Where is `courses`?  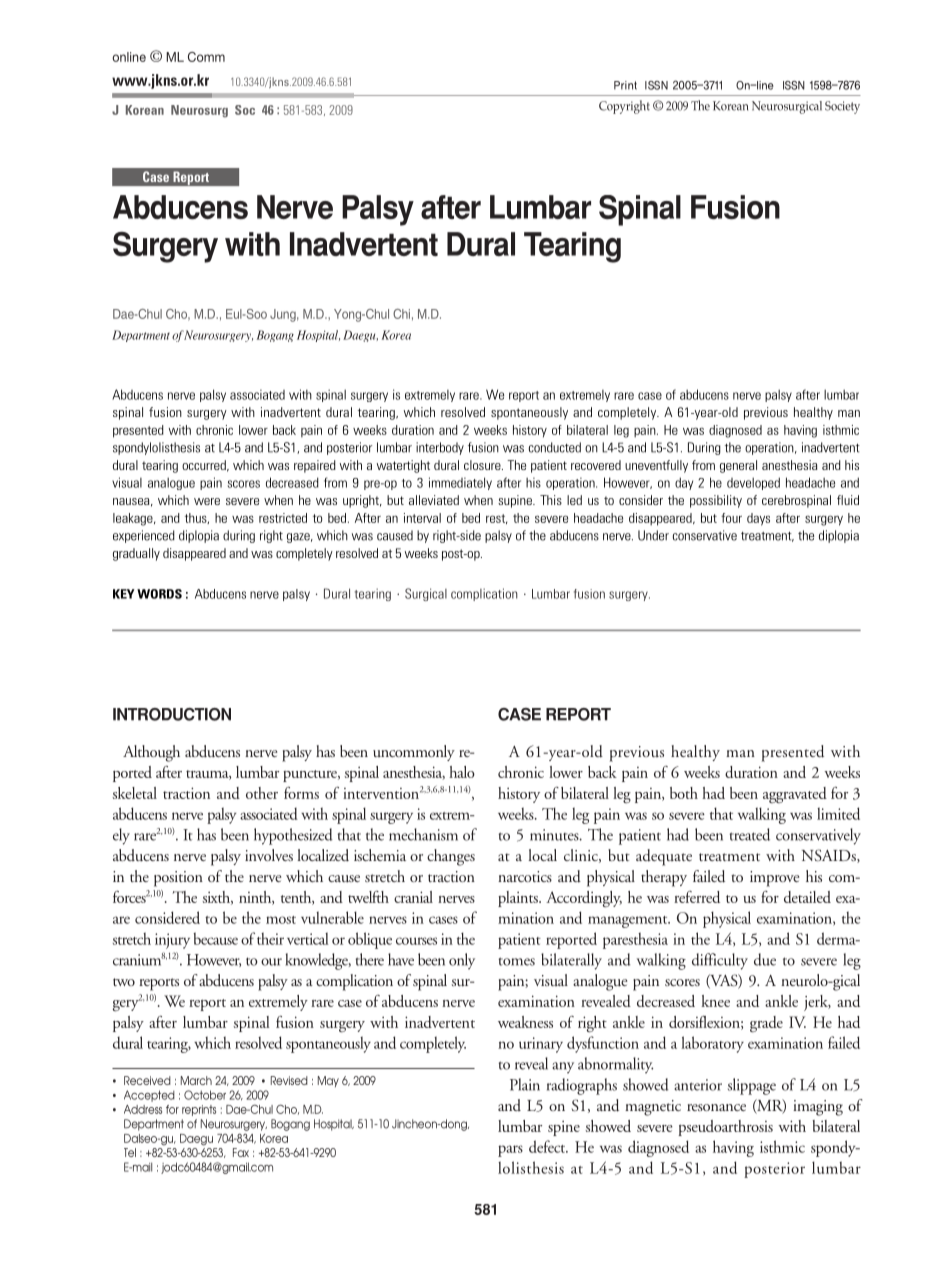
courses is located at coordinates (416, 941).
